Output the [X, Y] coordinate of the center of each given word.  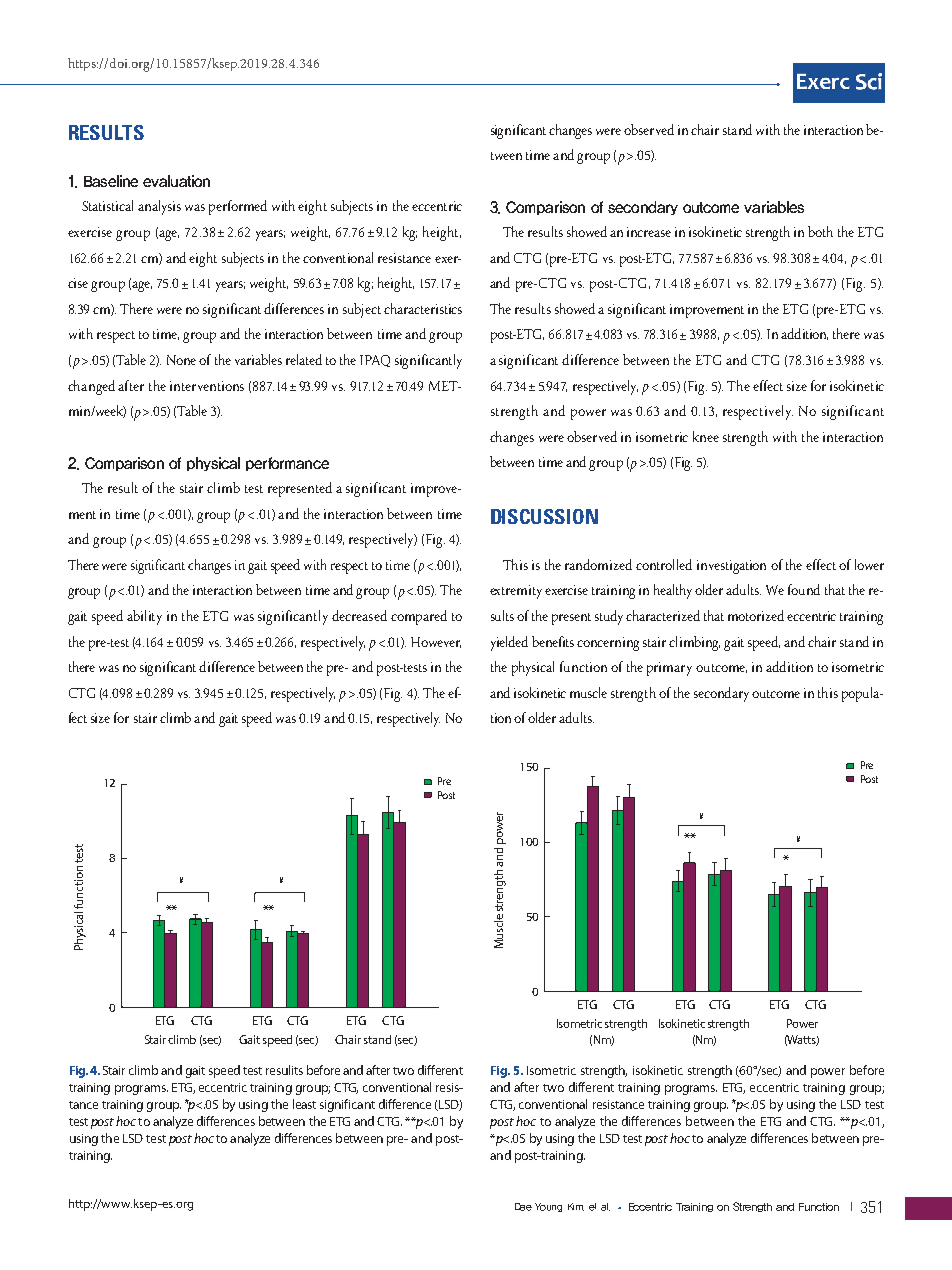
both [820, 231]
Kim [576, 1207]
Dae [523, 1207]
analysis [159, 207]
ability [144, 617]
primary [669, 669]
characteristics [423, 308]
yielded [509, 643]
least [304, 1104]
